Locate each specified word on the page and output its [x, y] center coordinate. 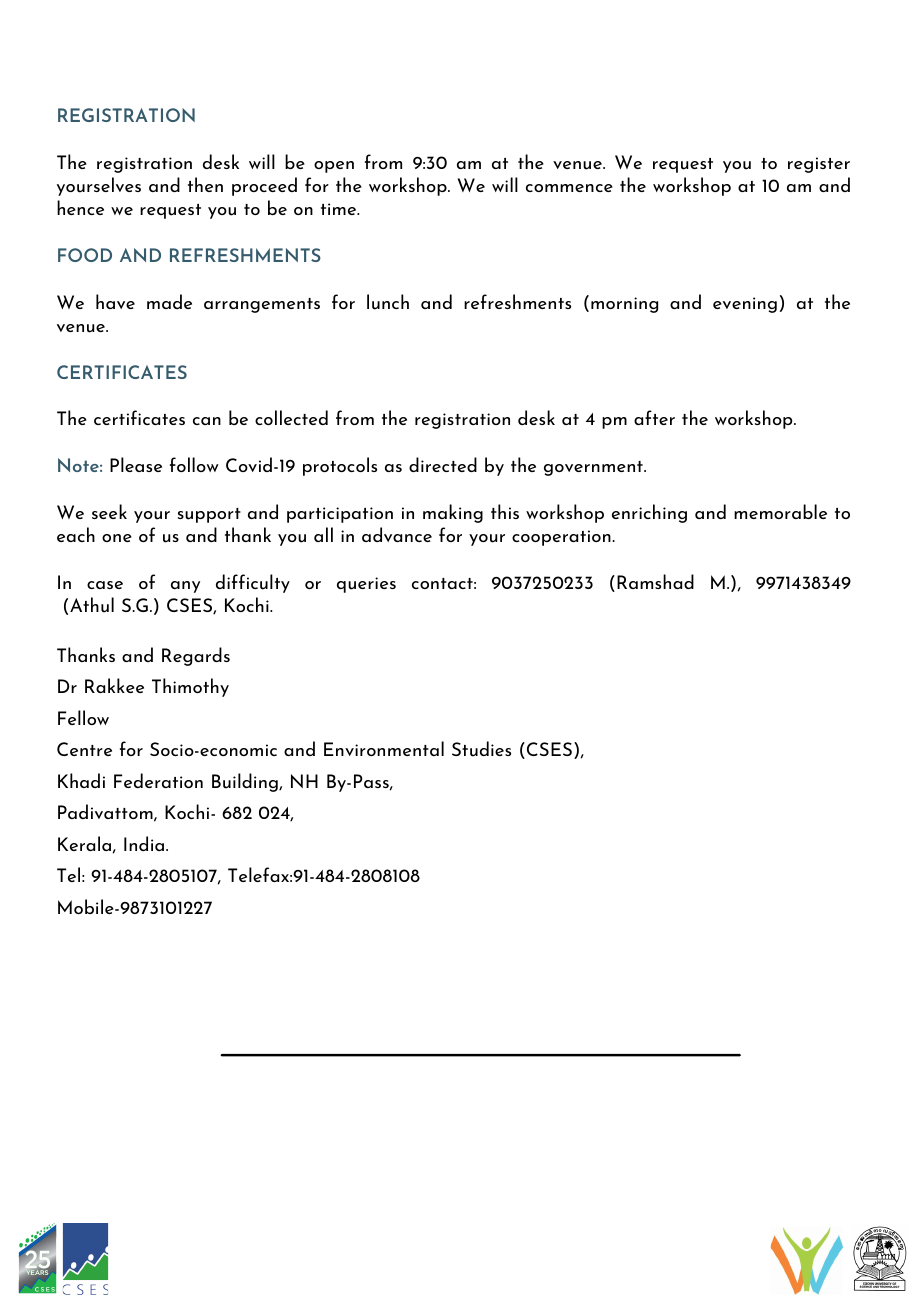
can [207, 421]
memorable [780, 511]
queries [366, 585]
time [340, 209]
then [205, 184]
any [185, 587]
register [819, 165]
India [145, 843]
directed [443, 464]
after [654, 417]
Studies [481, 749]
